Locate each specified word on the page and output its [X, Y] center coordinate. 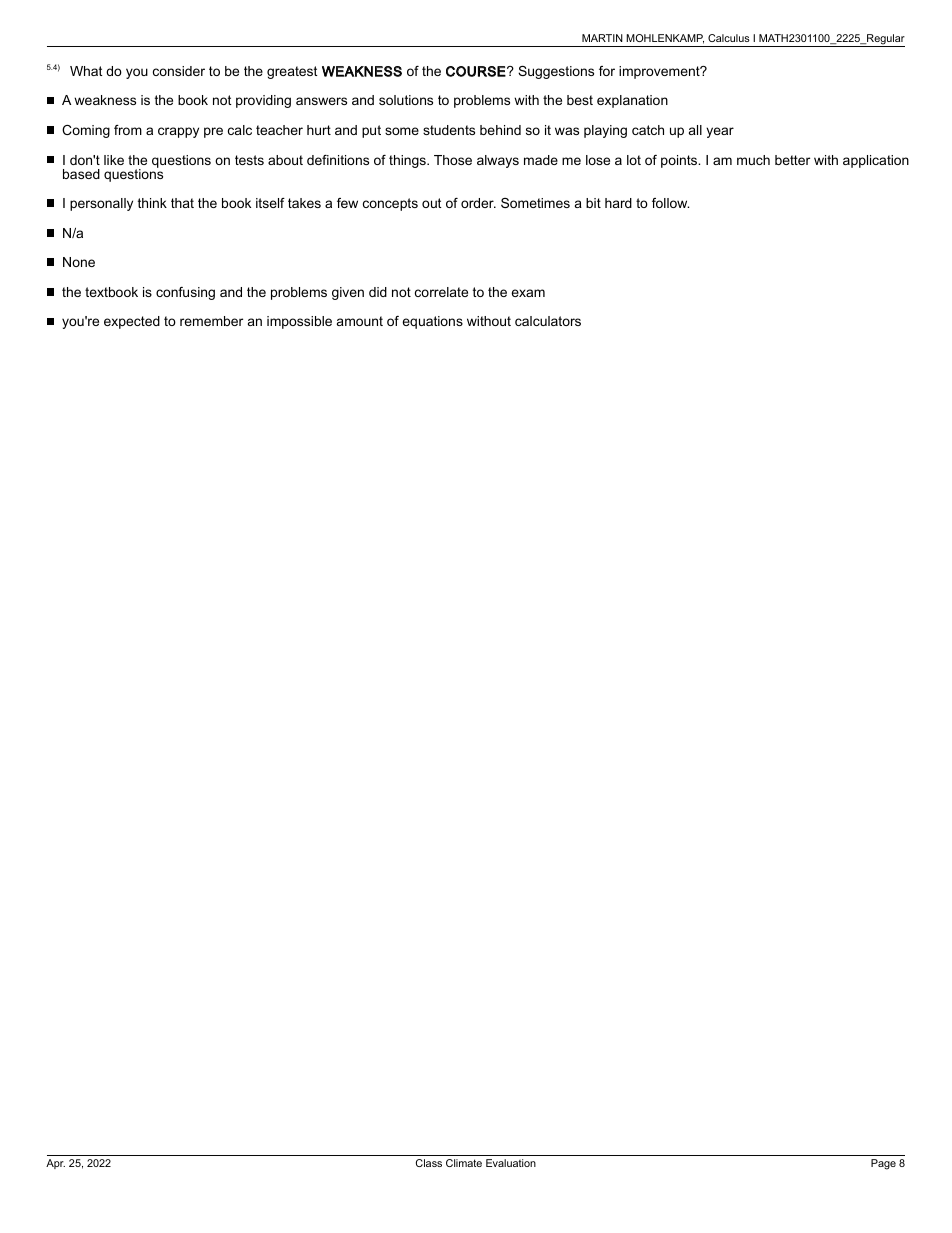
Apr [55, 1164]
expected [132, 322]
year [720, 132]
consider [179, 71]
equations [432, 322]
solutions [406, 100]
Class [429, 1163]
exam [528, 293]
